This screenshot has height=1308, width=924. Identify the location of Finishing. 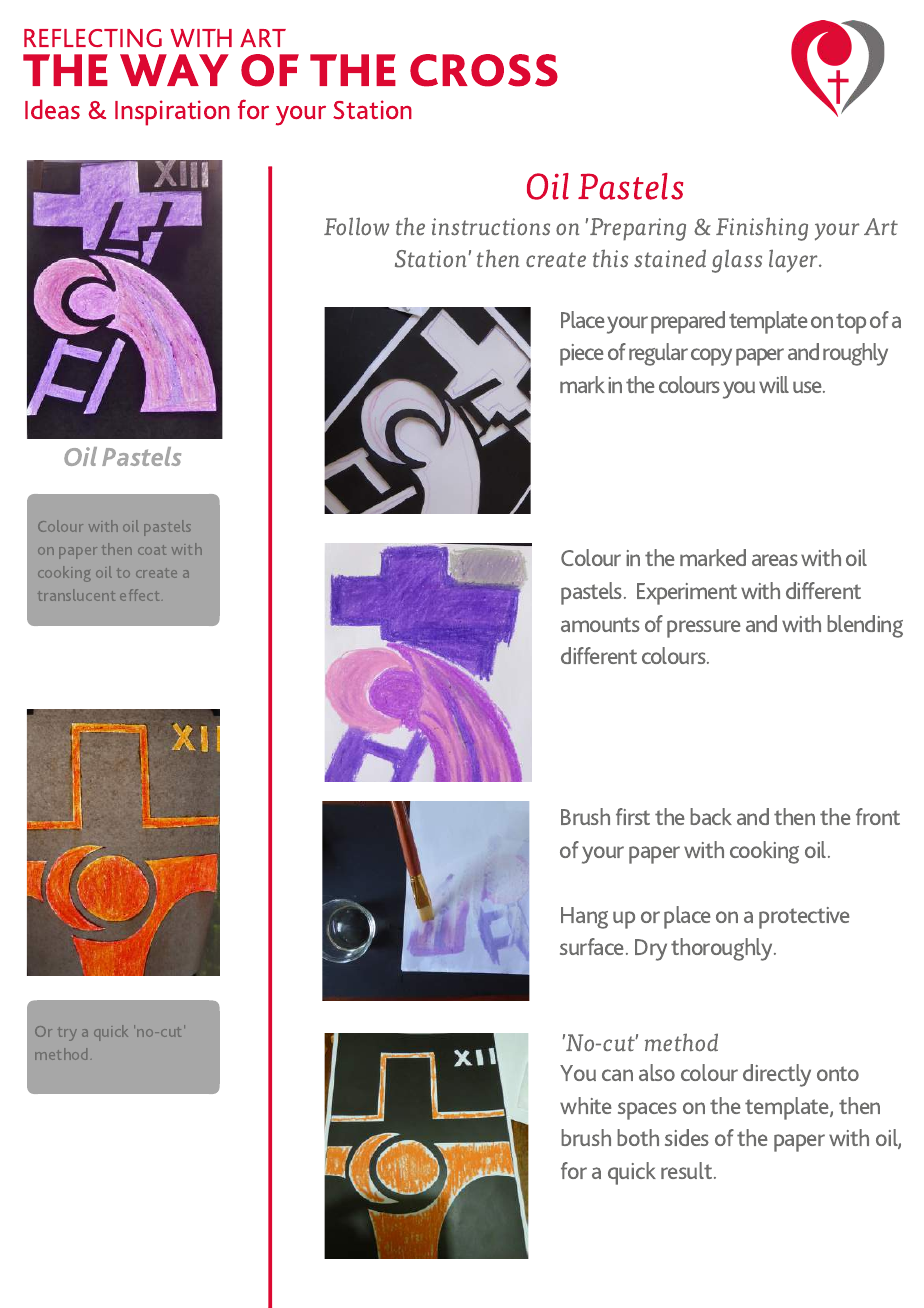
(762, 229).
